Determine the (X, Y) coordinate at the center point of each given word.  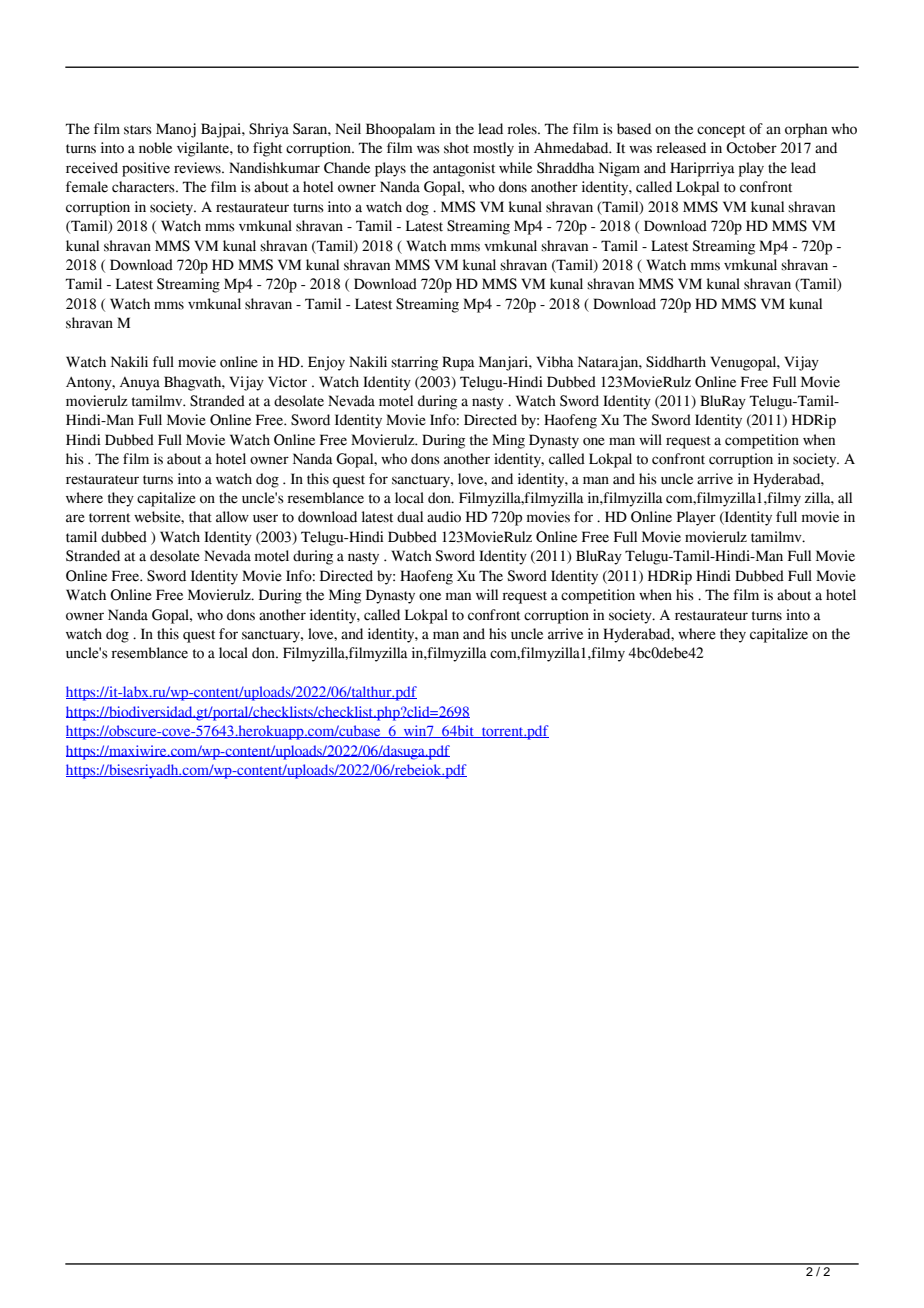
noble (155, 148)
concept (721, 131)
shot (456, 148)
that (200, 517)
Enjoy (326, 363)
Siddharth (676, 362)
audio (444, 517)
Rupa (458, 363)
